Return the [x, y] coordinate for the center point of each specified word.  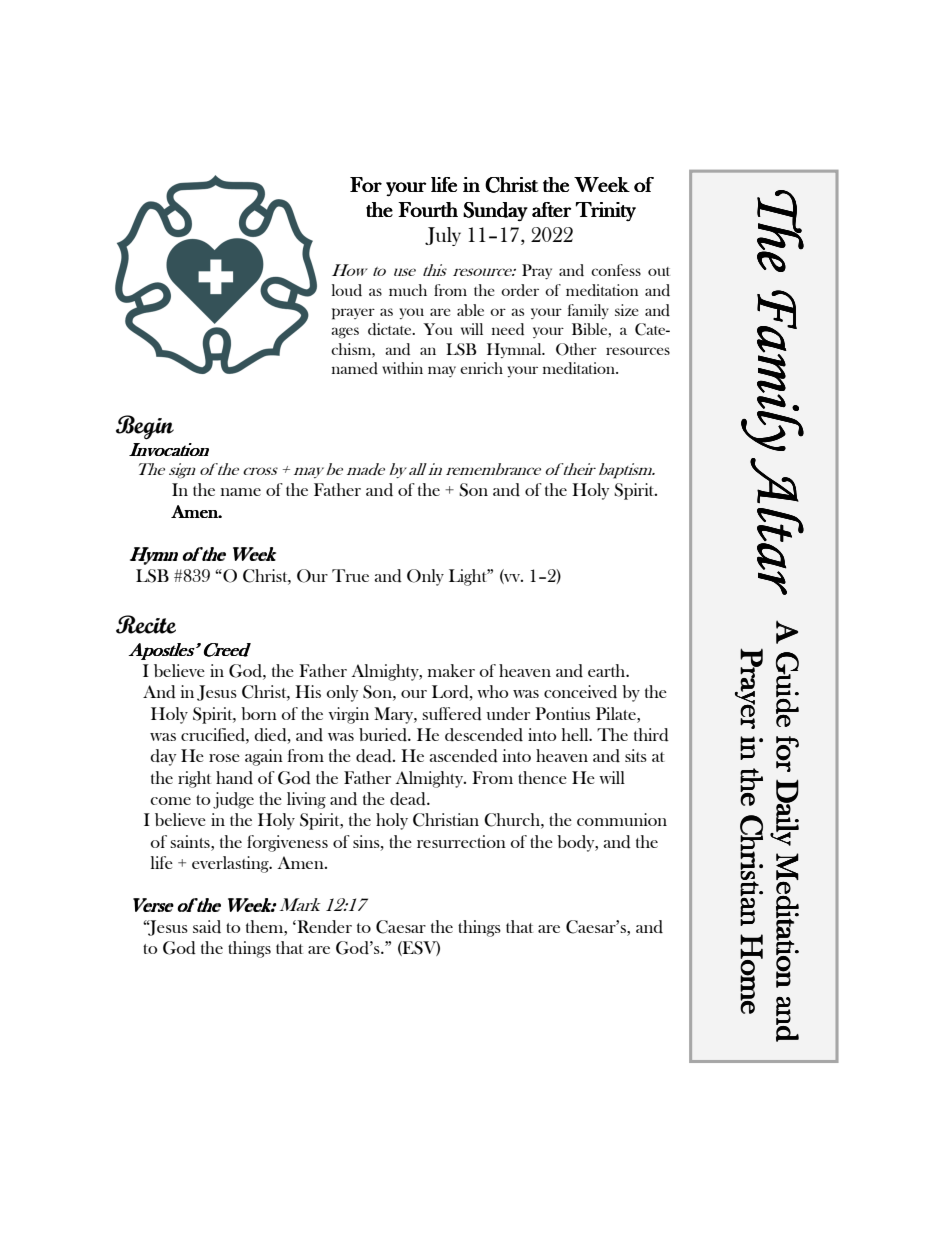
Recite [146, 624]
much [408, 290]
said [207, 927]
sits [636, 755]
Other [576, 349]
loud [347, 290]
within [402, 368]
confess [616, 270]
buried [384, 735]
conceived [580, 692]
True [350, 575]
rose [224, 758]
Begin [145, 427]
